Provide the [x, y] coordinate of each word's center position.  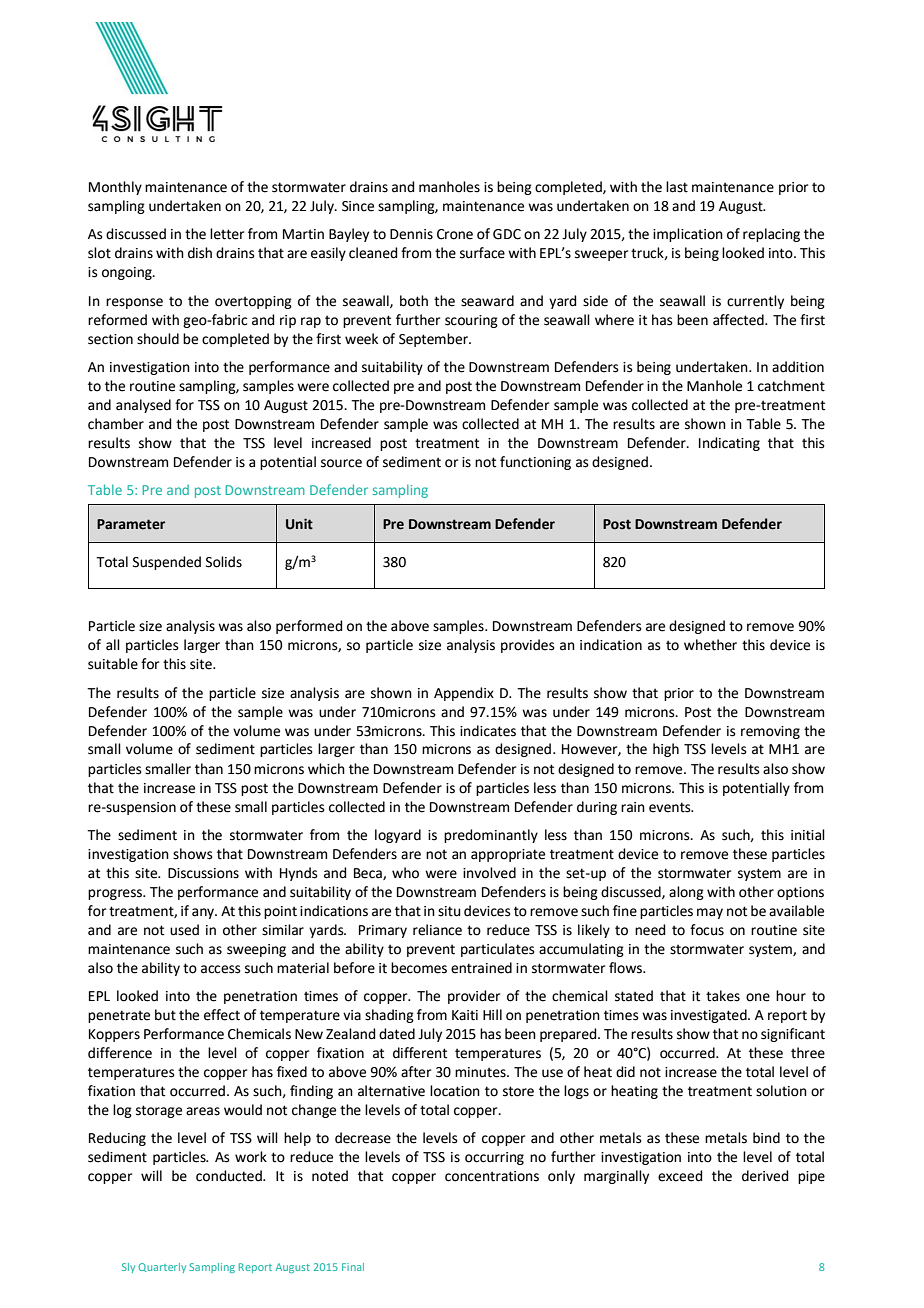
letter [227, 234]
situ [449, 911]
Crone [455, 234]
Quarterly [162, 1268]
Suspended [167, 563]
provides [528, 646]
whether [710, 645]
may [710, 913]
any [204, 913]
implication [688, 235]
